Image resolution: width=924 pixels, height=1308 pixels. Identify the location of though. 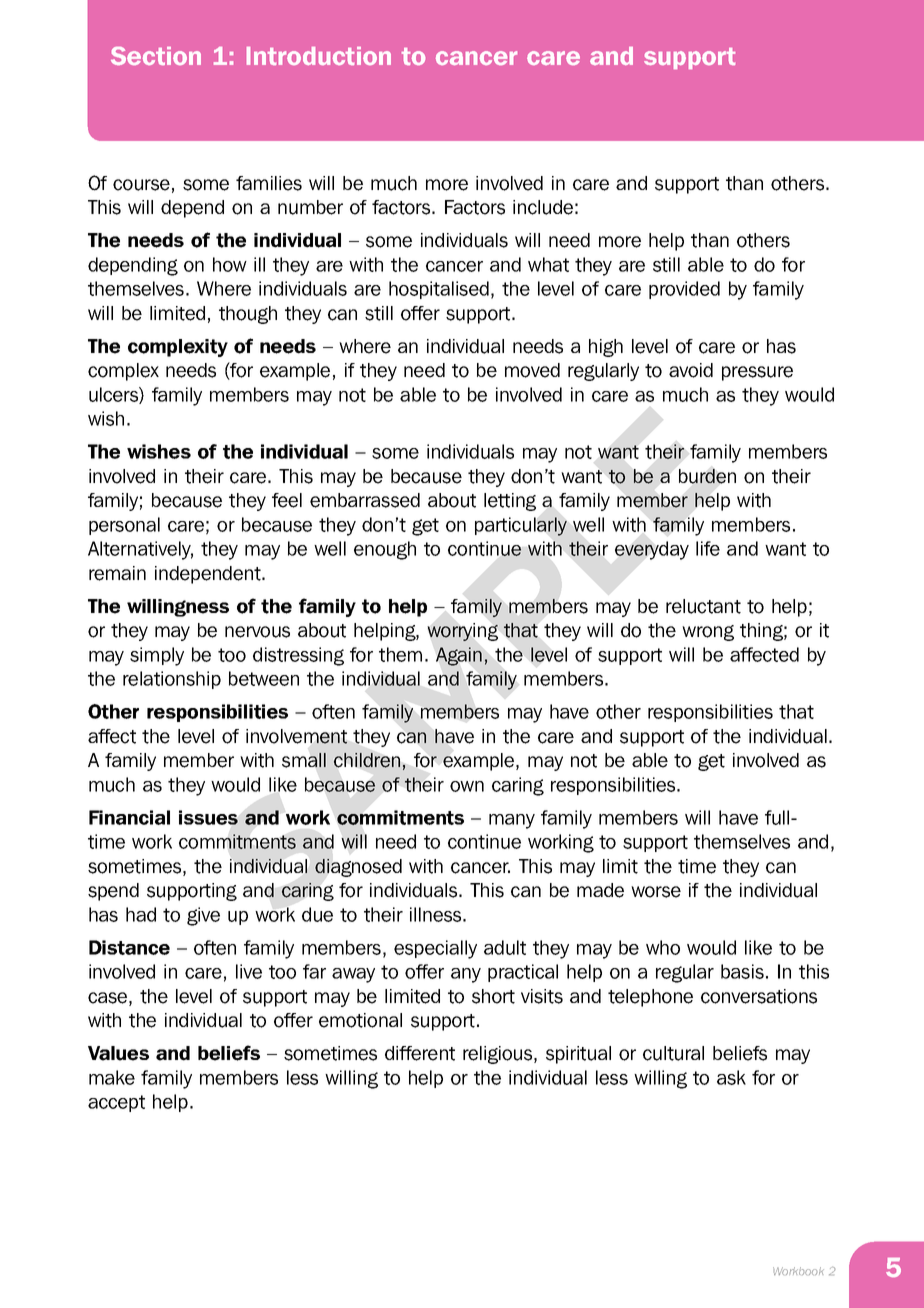
(248, 315).
